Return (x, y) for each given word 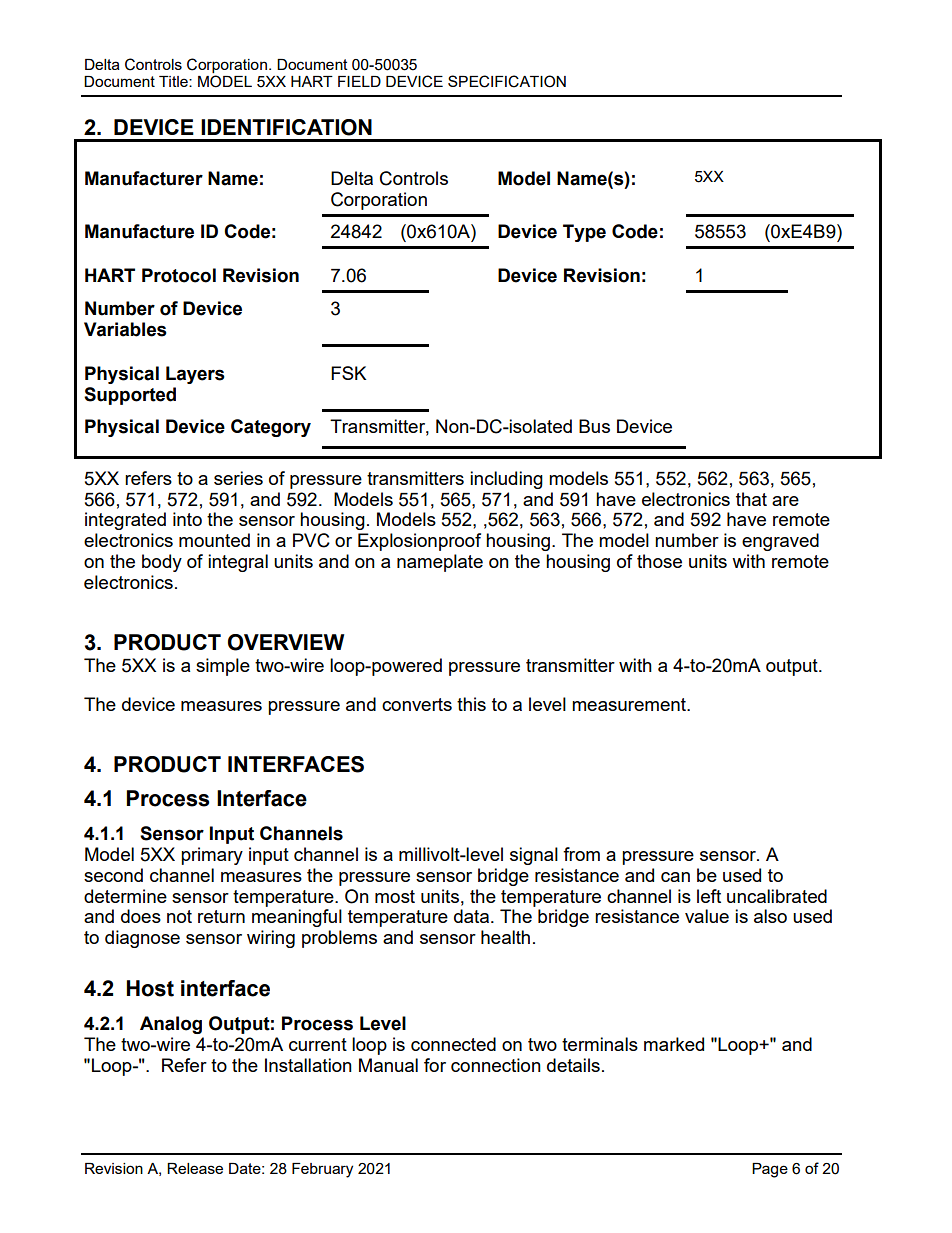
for (435, 1065)
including (506, 480)
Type (584, 233)
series (238, 478)
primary (212, 856)
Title (174, 81)
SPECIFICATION (507, 81)
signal (534, 856)
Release (195, 1168)
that (751, 499)
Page (770, 1170)
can (675, 877)
